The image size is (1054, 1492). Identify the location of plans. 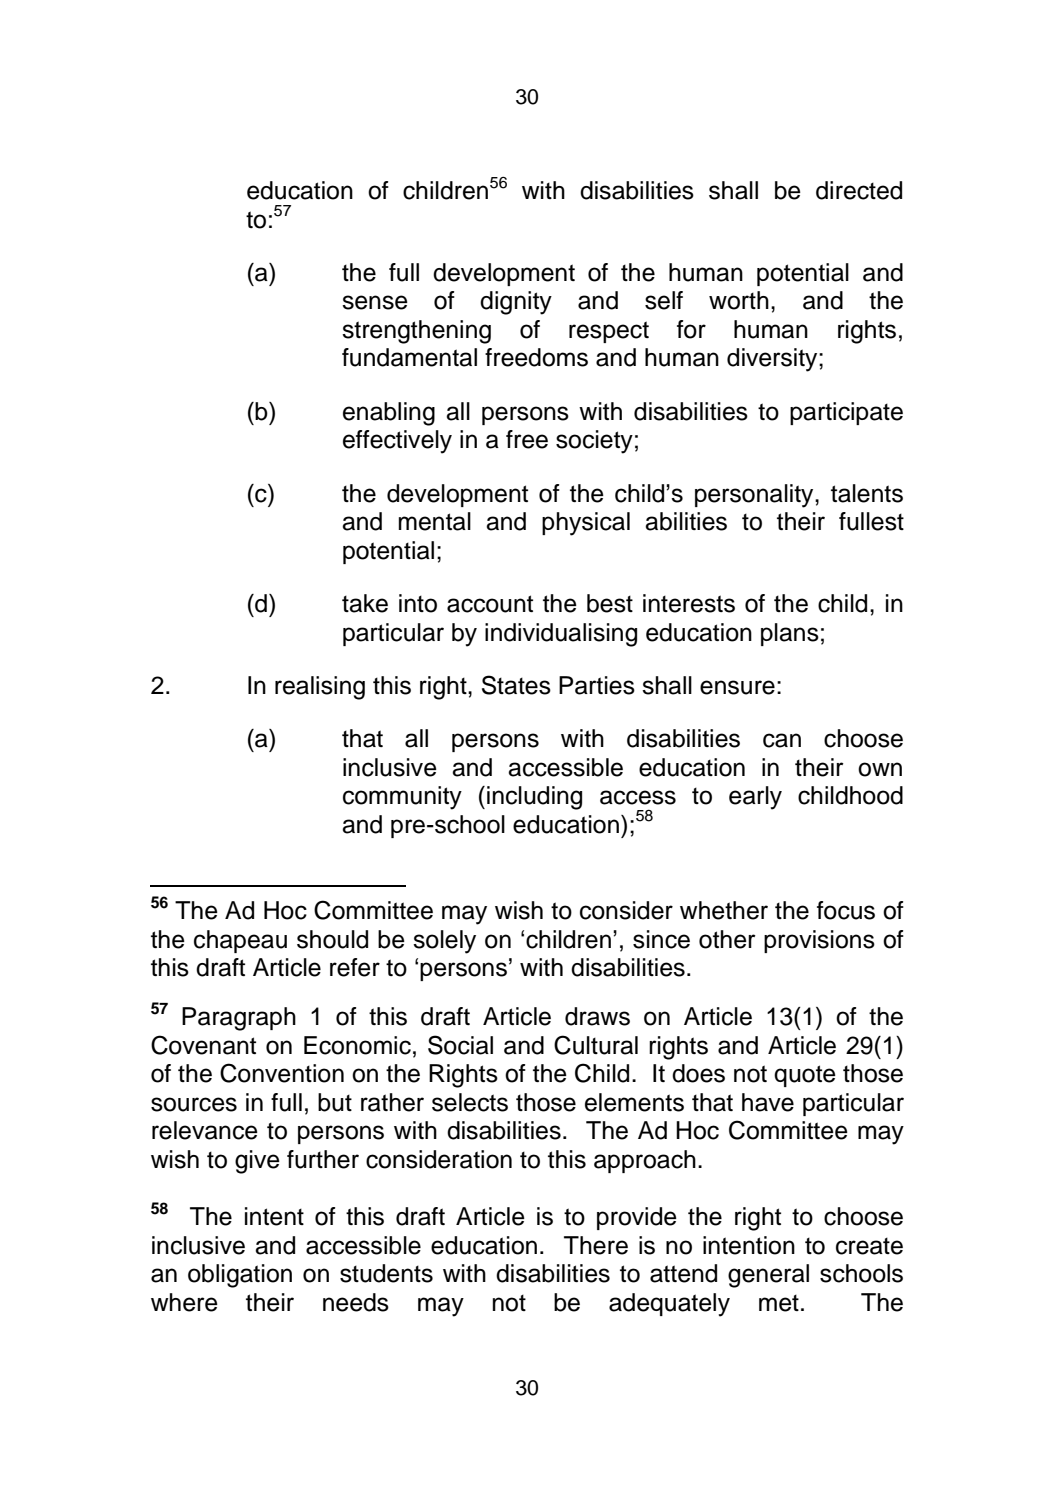
(790, 634).
